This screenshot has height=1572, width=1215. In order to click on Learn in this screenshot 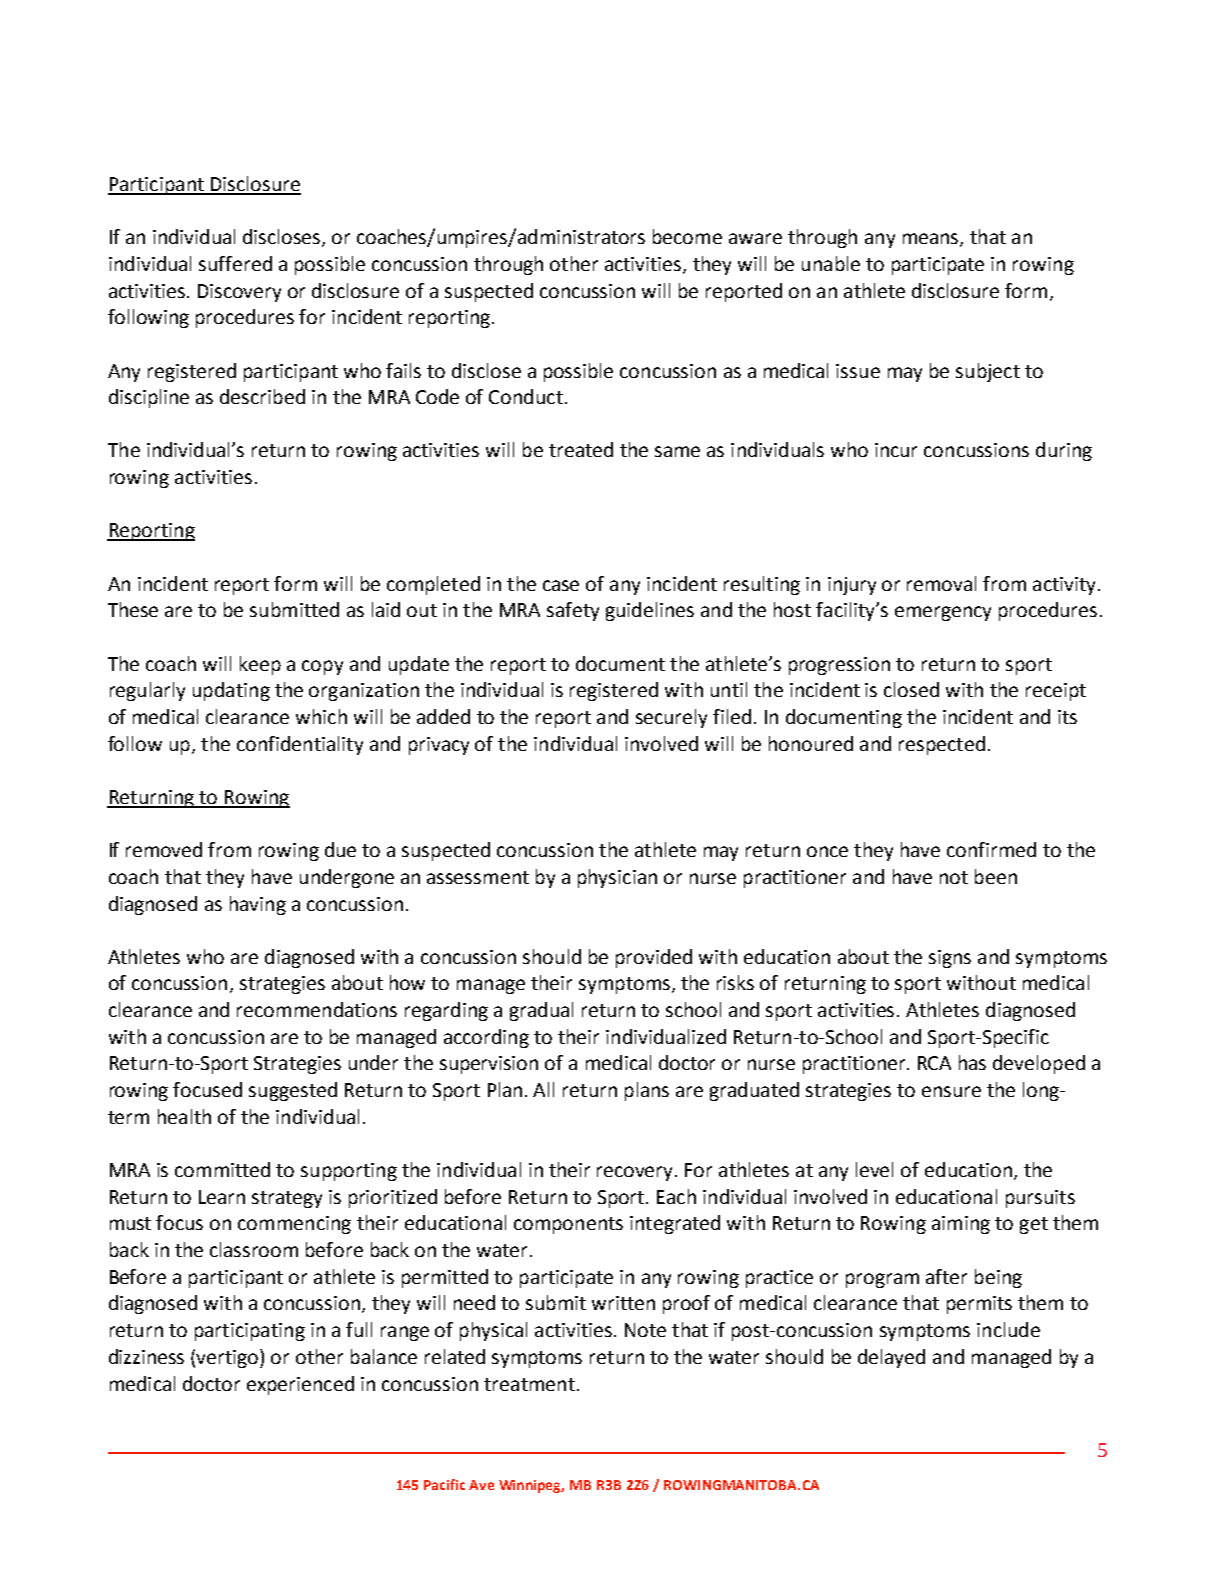, I will do `click(222, 1197)`.
